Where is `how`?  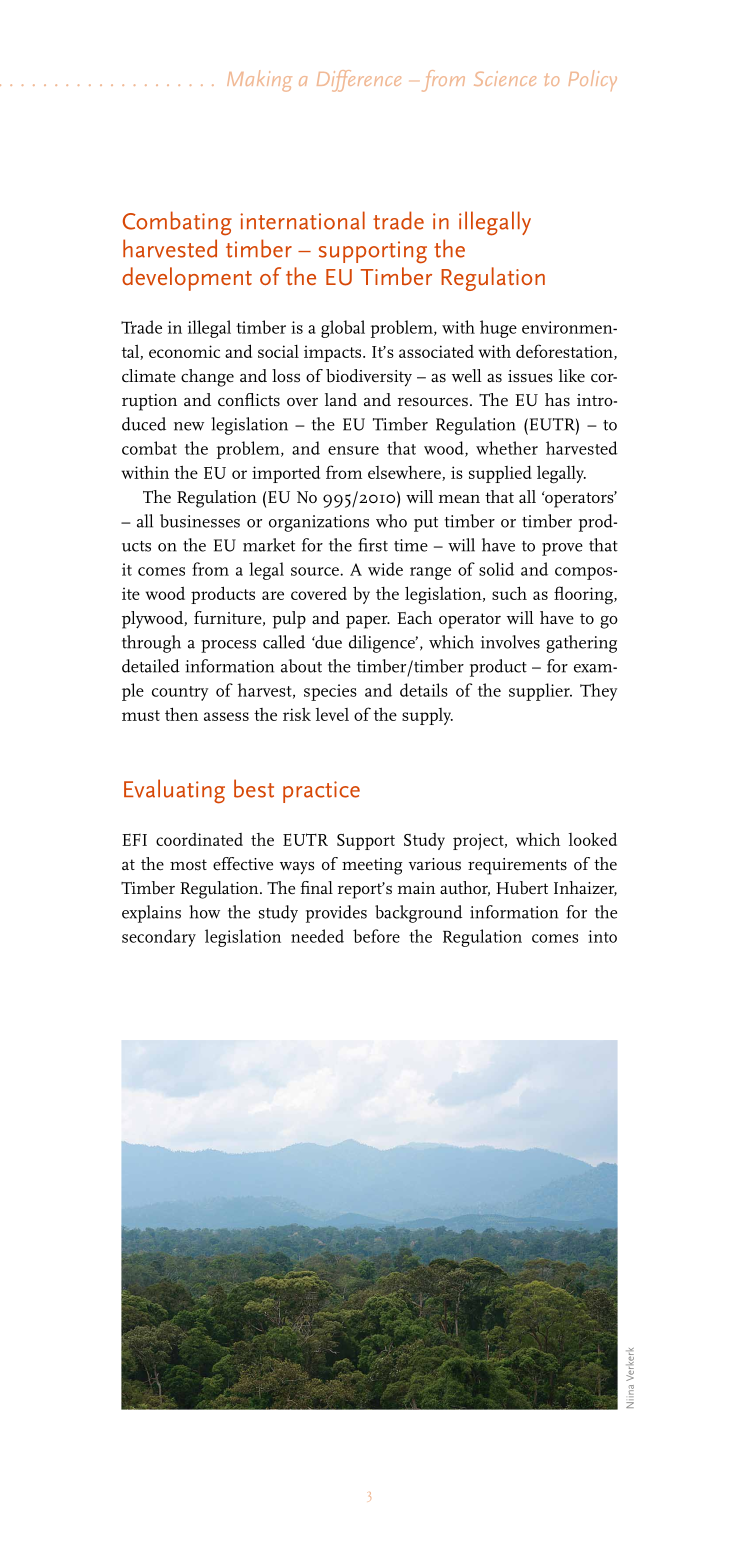
how is located at coordinates (204, 912).
